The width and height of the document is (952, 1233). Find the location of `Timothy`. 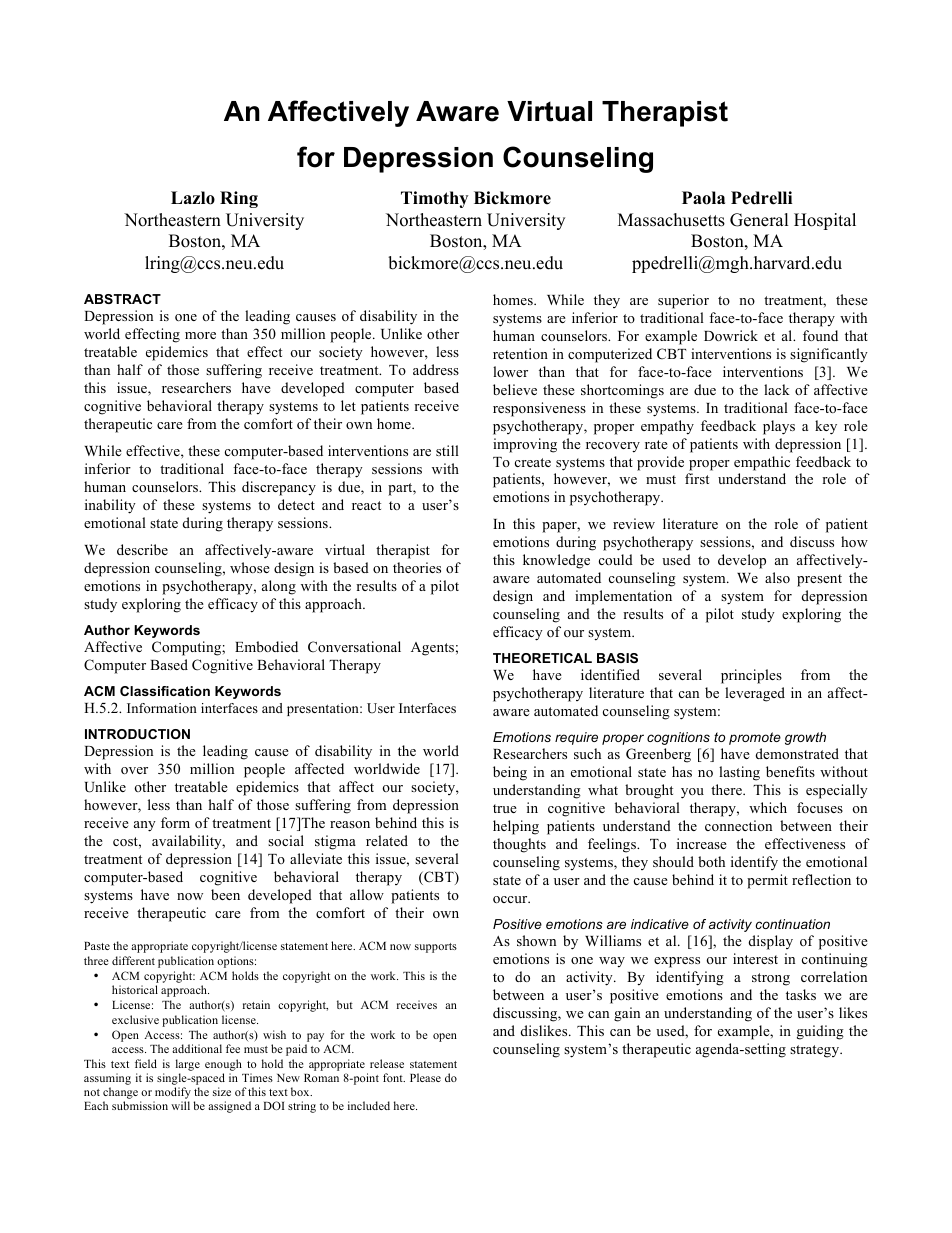

Timothy is located at coordinates (434, 199).
